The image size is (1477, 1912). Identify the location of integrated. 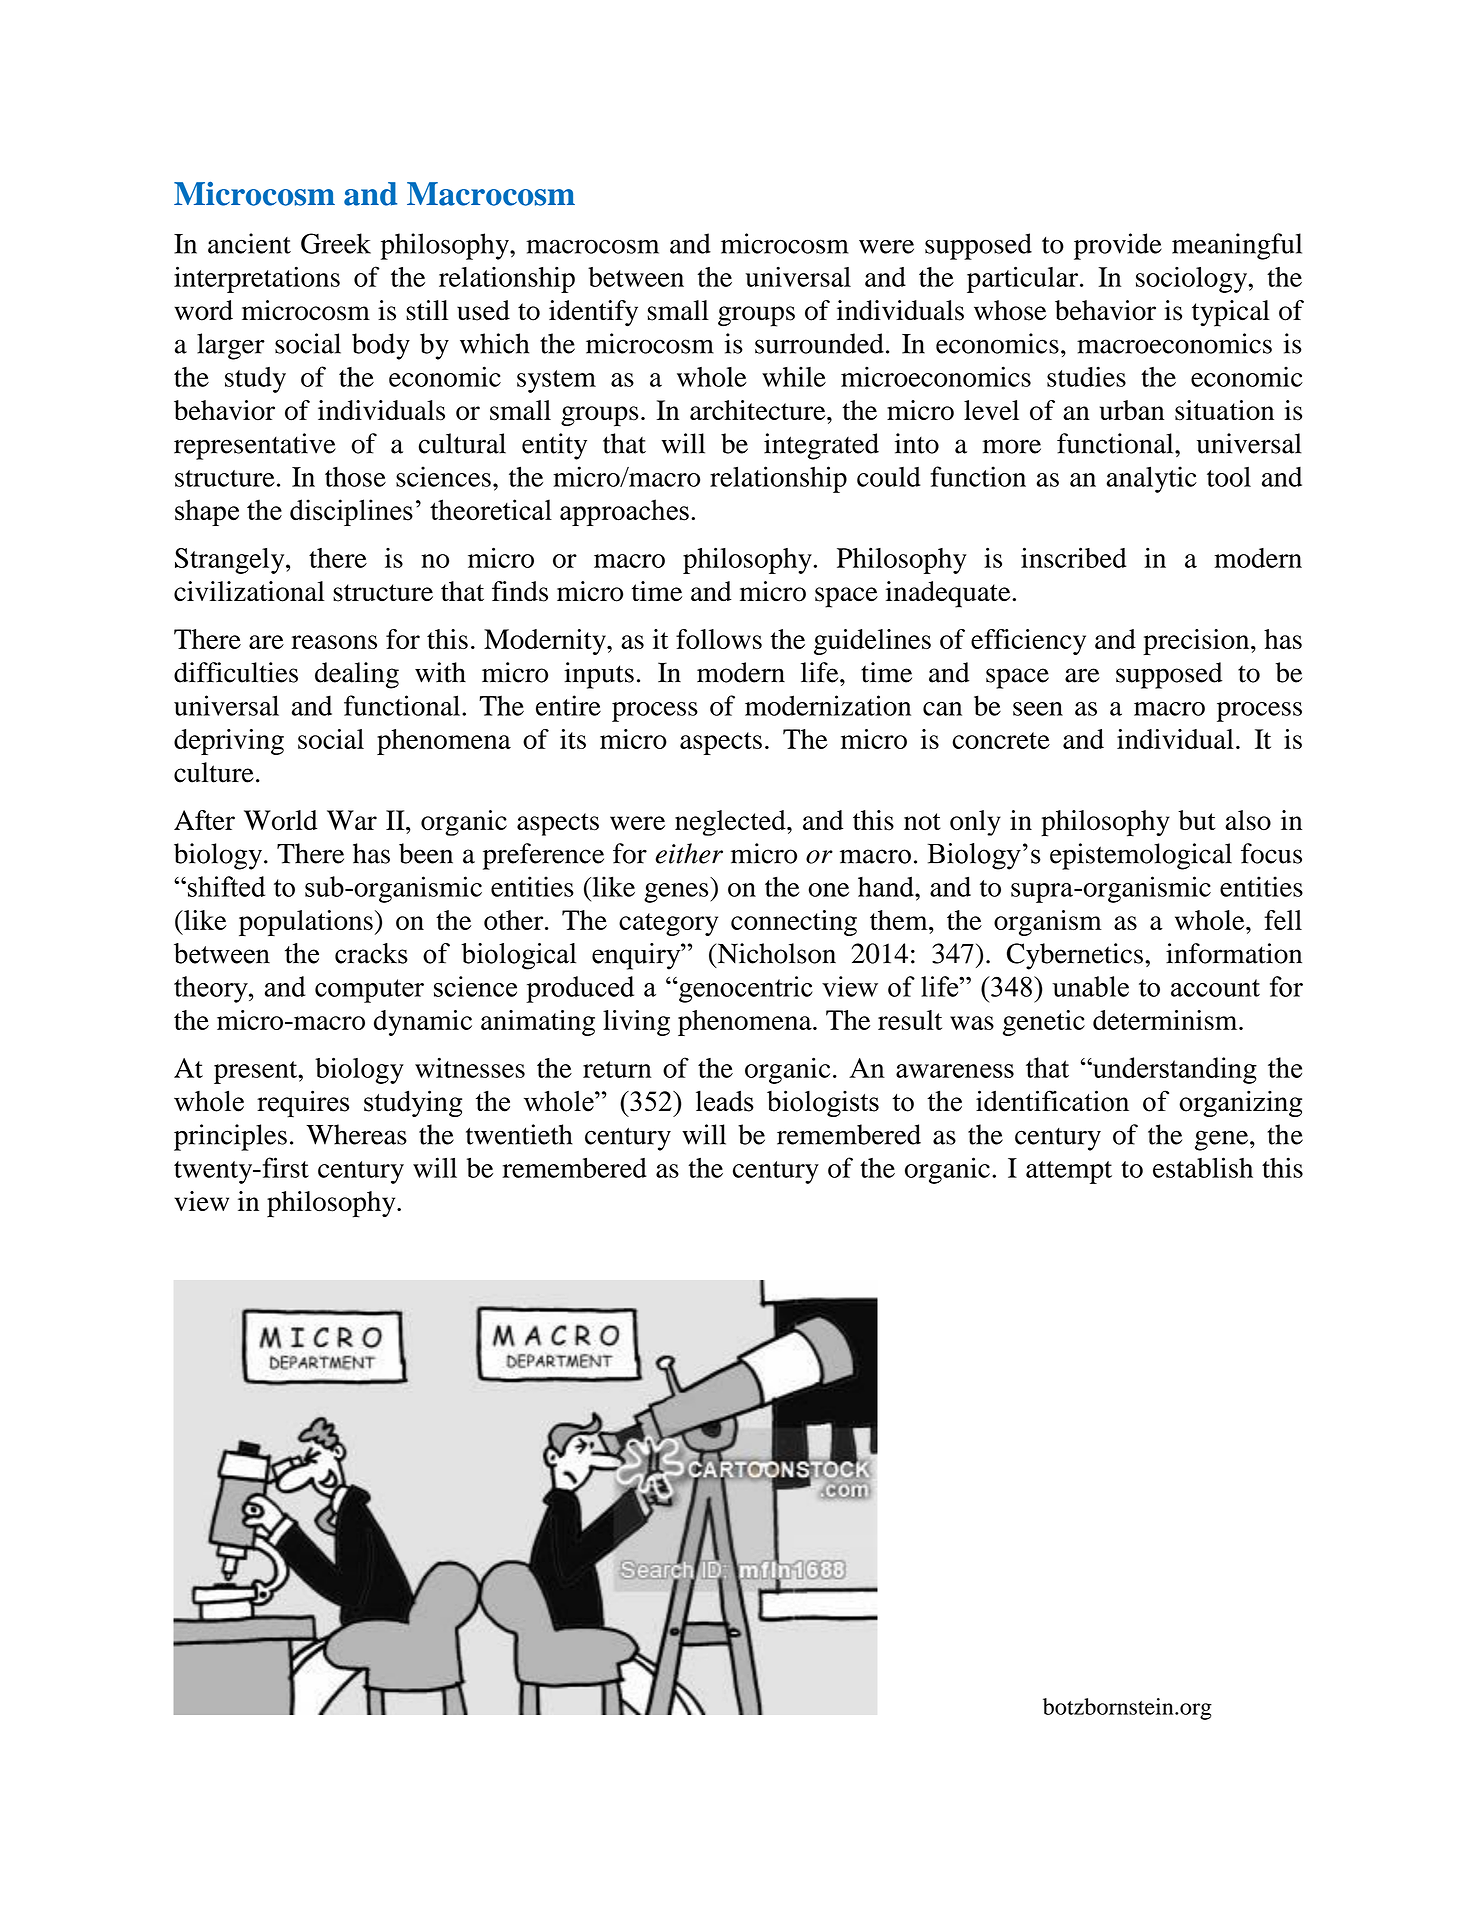
(821, 446).
